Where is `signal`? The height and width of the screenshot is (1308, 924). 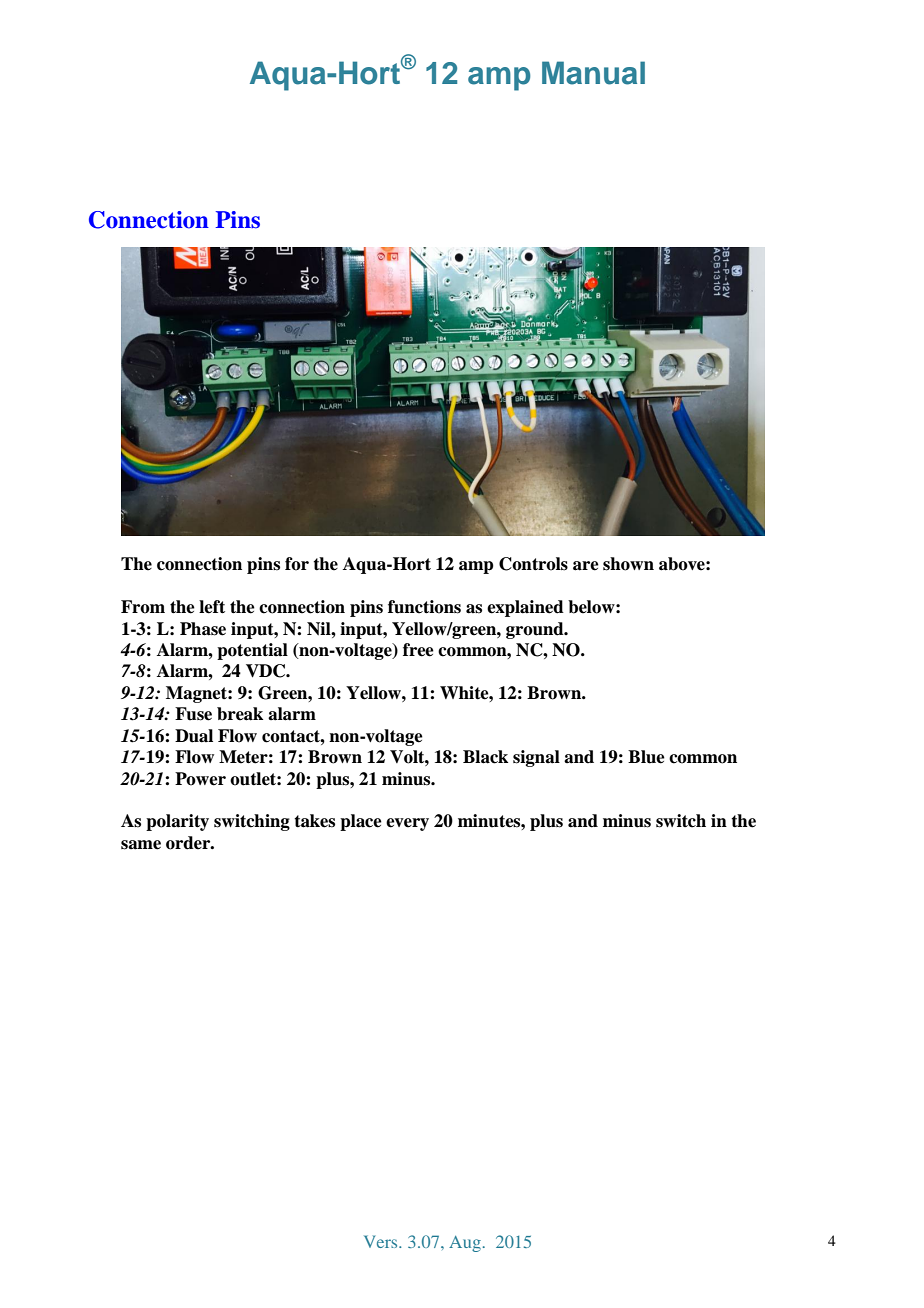
signal is located at coordinates (536, 758).
